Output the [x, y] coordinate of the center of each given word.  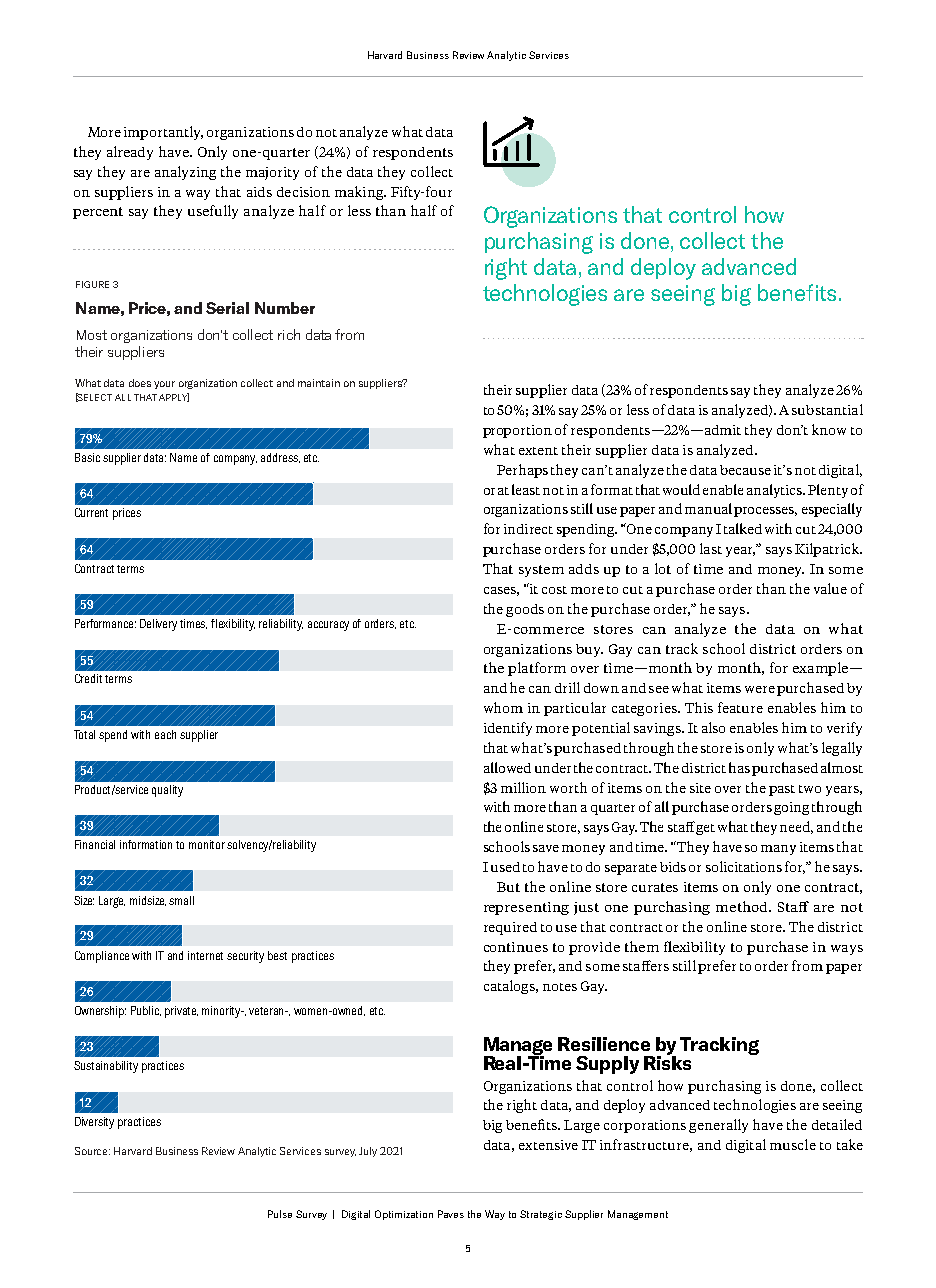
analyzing [185, 173]
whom [503, 707]
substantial [827, 409]
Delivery [158, 625]
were [760, 689]
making [360, 193]
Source [92, 1151]
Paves [451, 1214]
